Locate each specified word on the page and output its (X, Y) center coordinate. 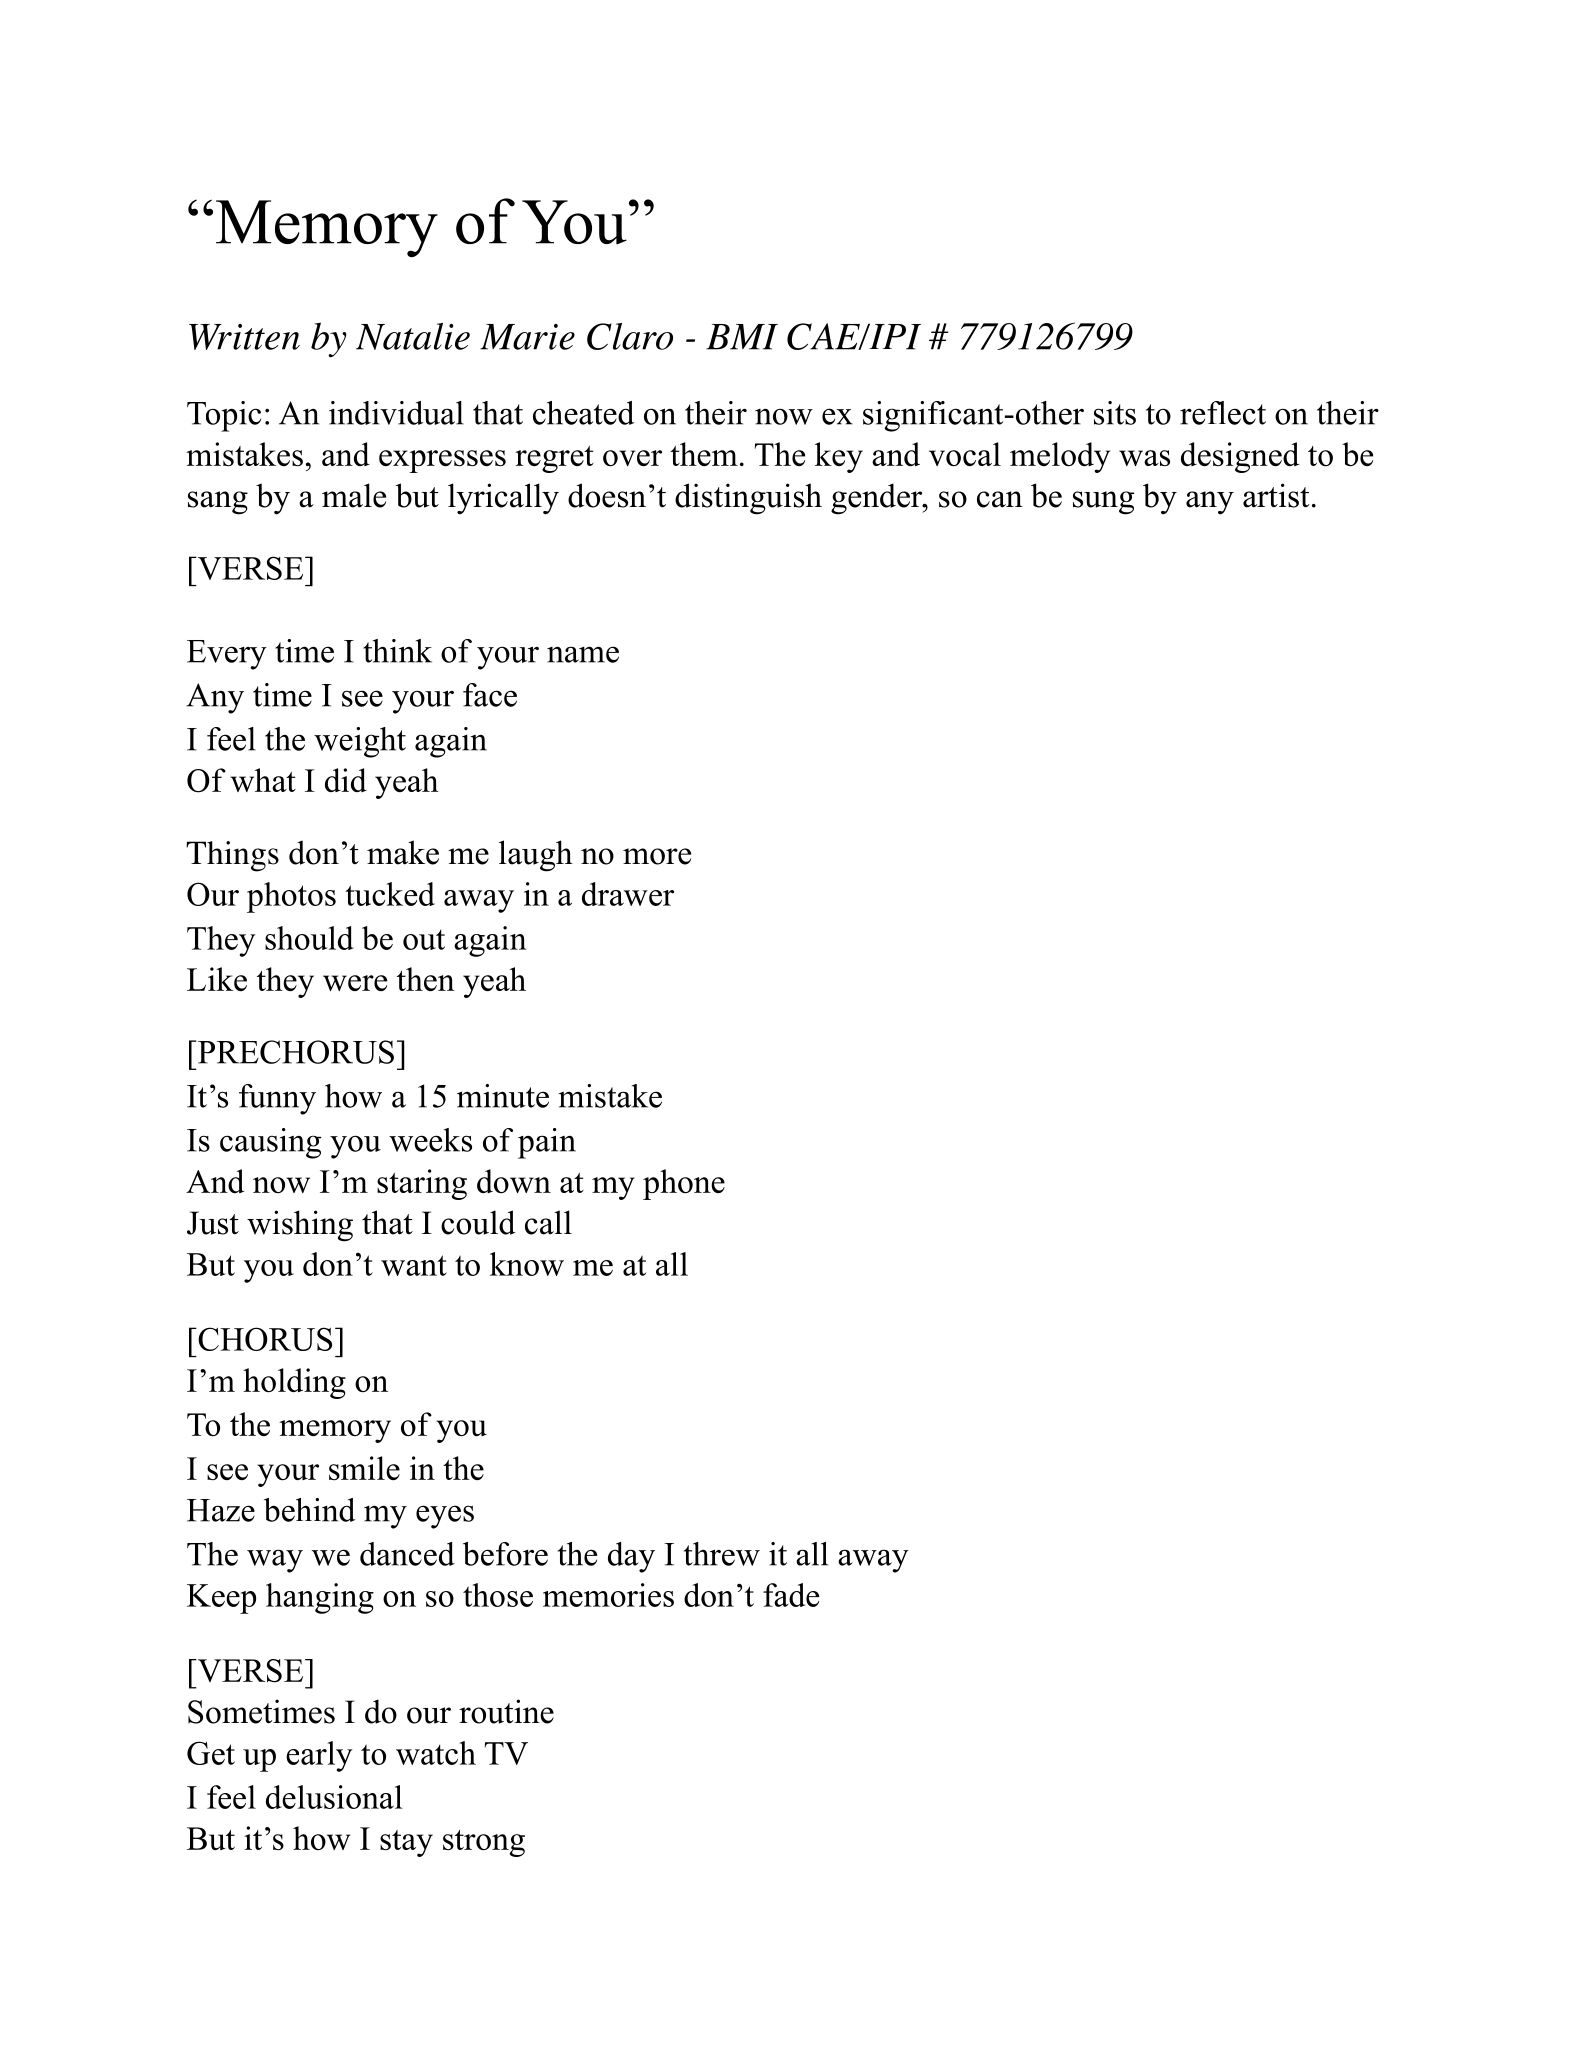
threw (722, 1554)
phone (684, 1184)
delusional (334, 1797)
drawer (628, 894)
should (309, 938)
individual (396, 413)
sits (1115, 413)
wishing (300, 1226)
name (583, 654)
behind (310, 1510)
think (397, 651)
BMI (742, 337)
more (657, 856)
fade (791, 1595)
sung (1103, 503)
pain (547, 1143)
